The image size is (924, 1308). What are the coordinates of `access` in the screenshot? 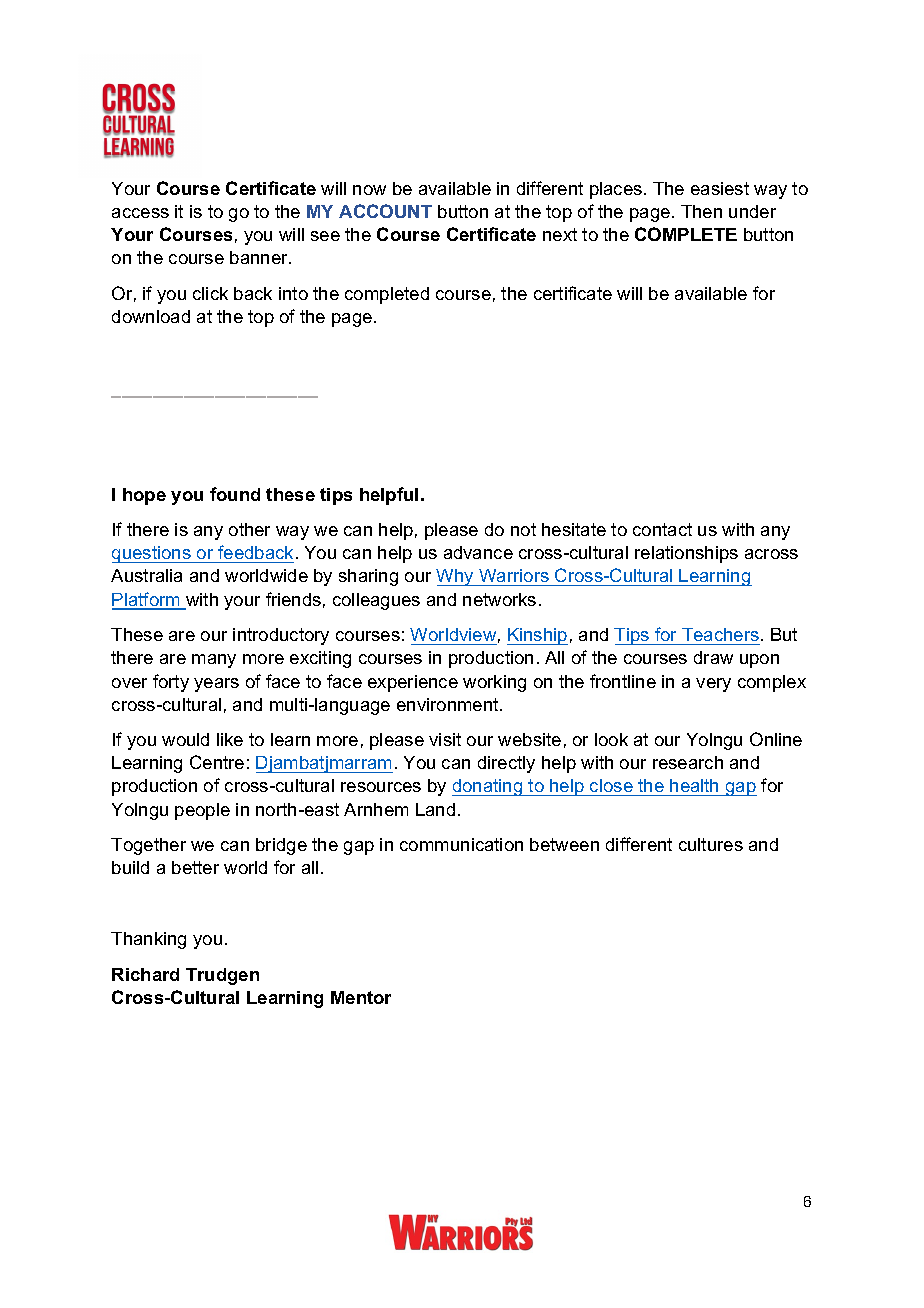 It's located at (140, 213).
